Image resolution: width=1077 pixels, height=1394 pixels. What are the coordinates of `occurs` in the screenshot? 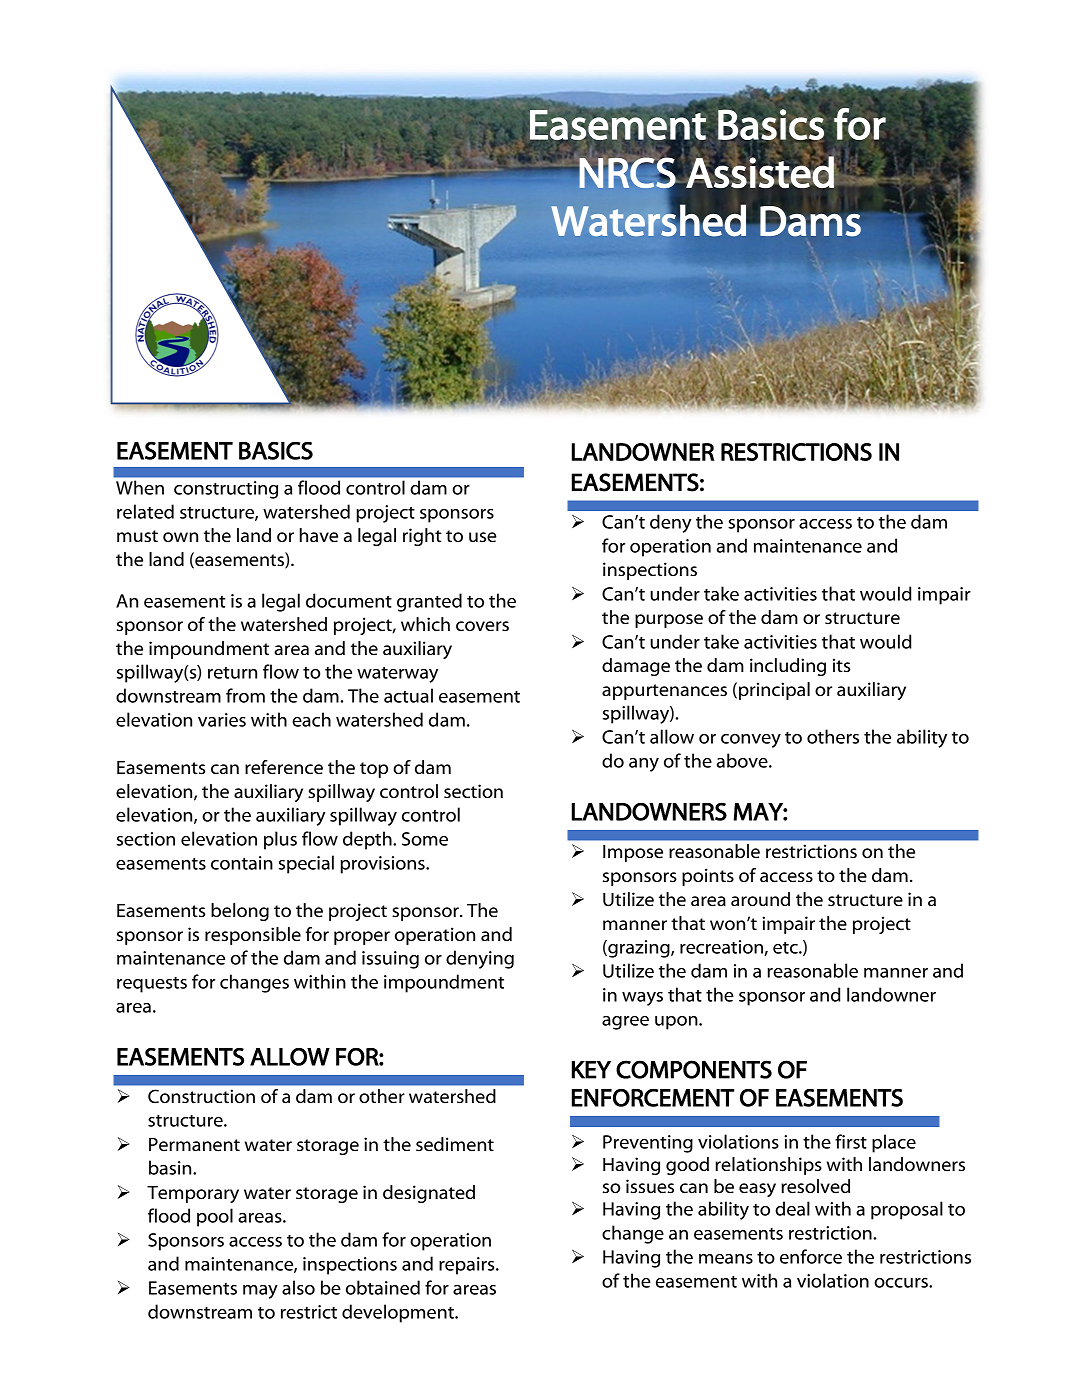 It's located at (902, 1283).
